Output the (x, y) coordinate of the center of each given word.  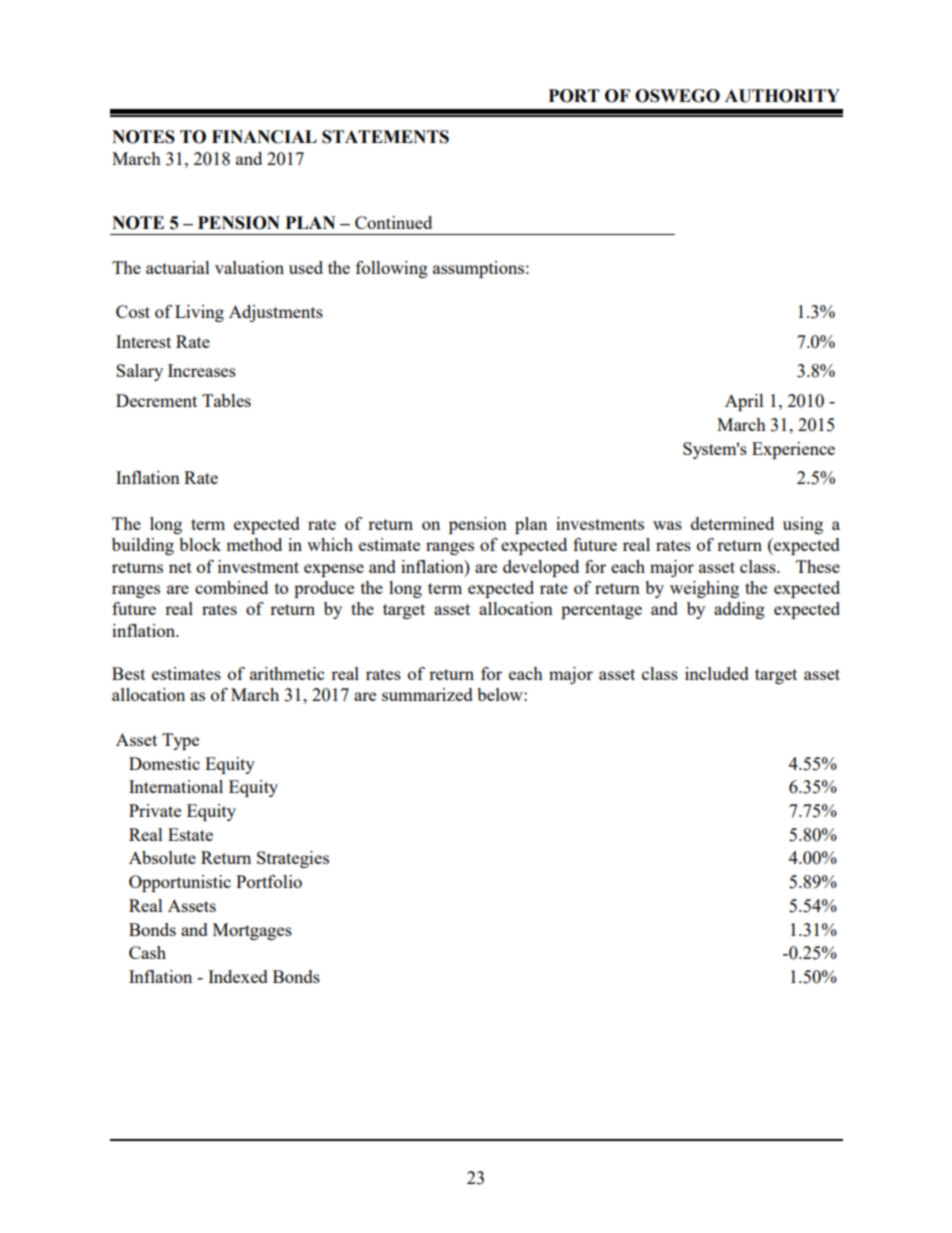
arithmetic (287, 673)
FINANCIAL (264, 137)
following (392, 269)
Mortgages (252, 931)
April (744, 402)
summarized (427, 694)
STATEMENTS (385, 137)
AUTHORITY (782, 96)
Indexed (238, 976)
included (717, 673)
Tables (226, 400)
